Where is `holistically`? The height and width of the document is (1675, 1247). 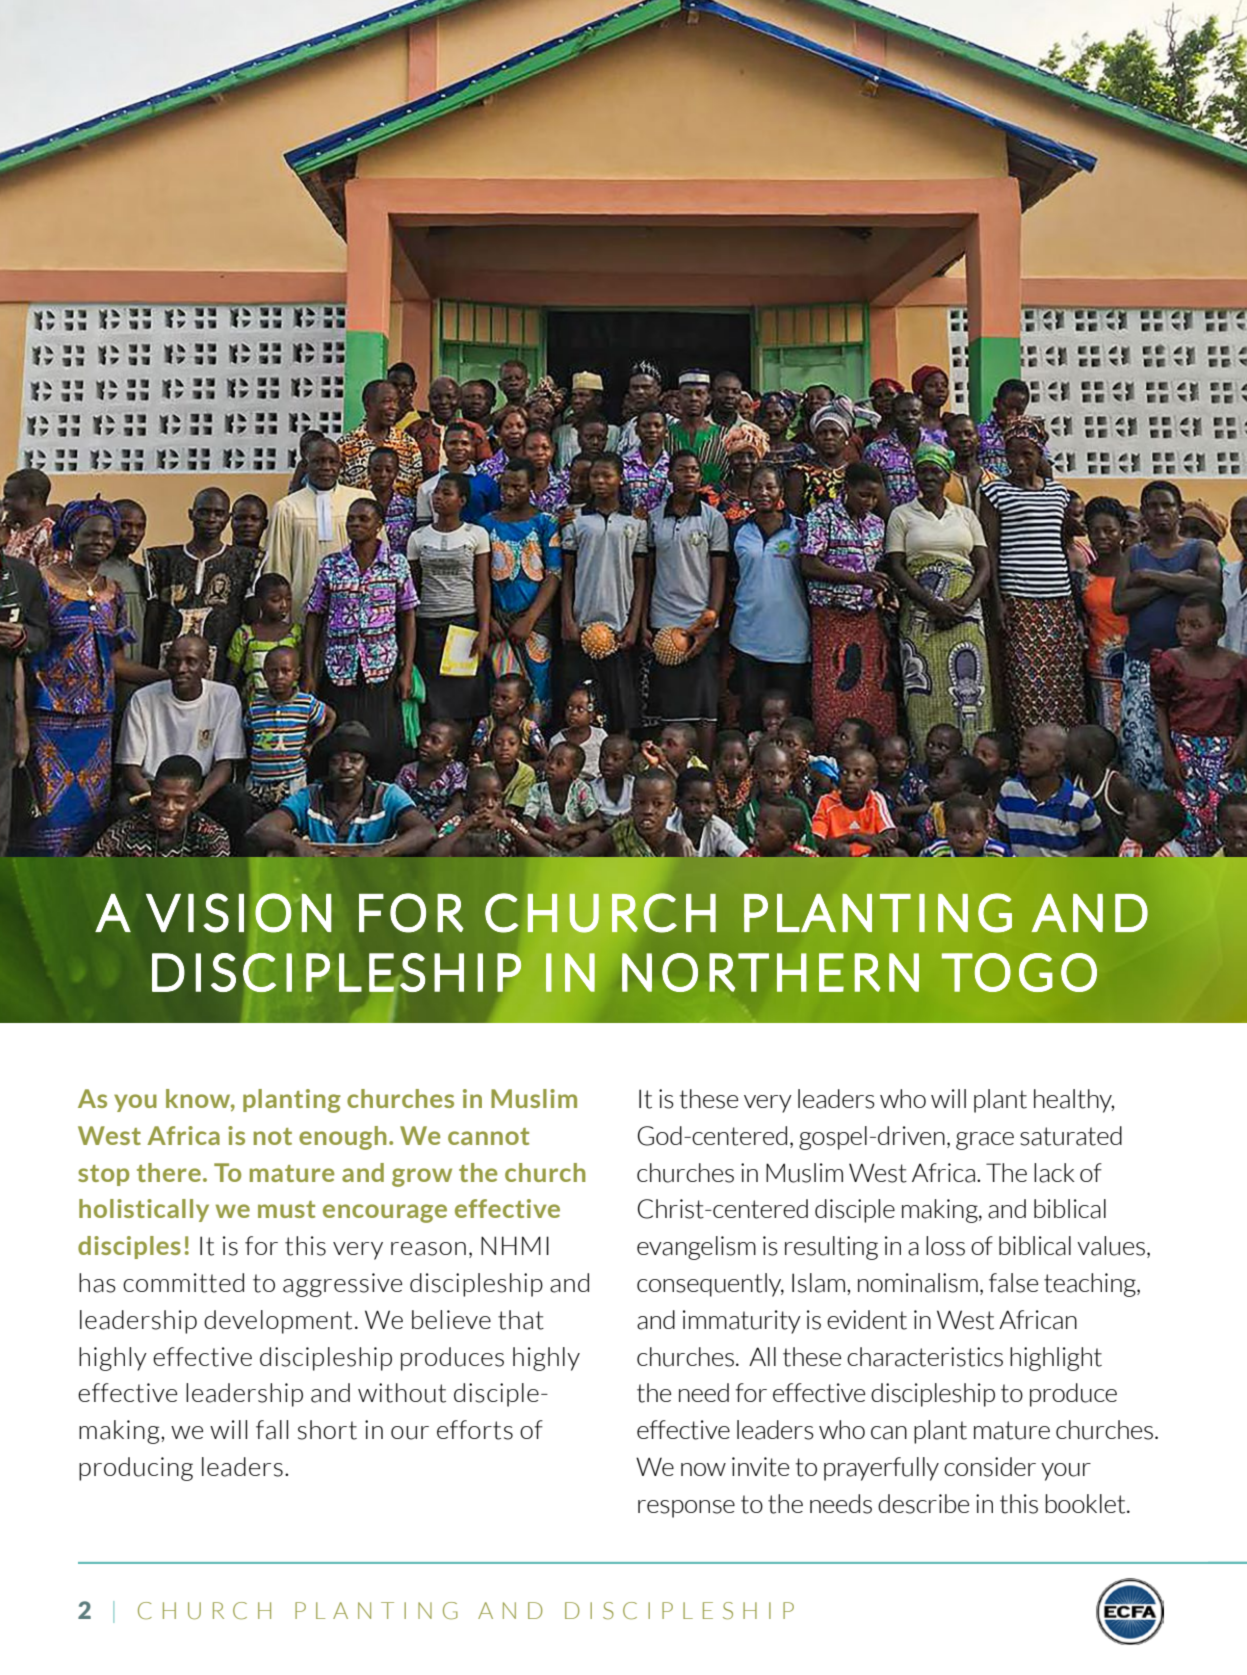 holistically is located at coordinates (144, 1210).
